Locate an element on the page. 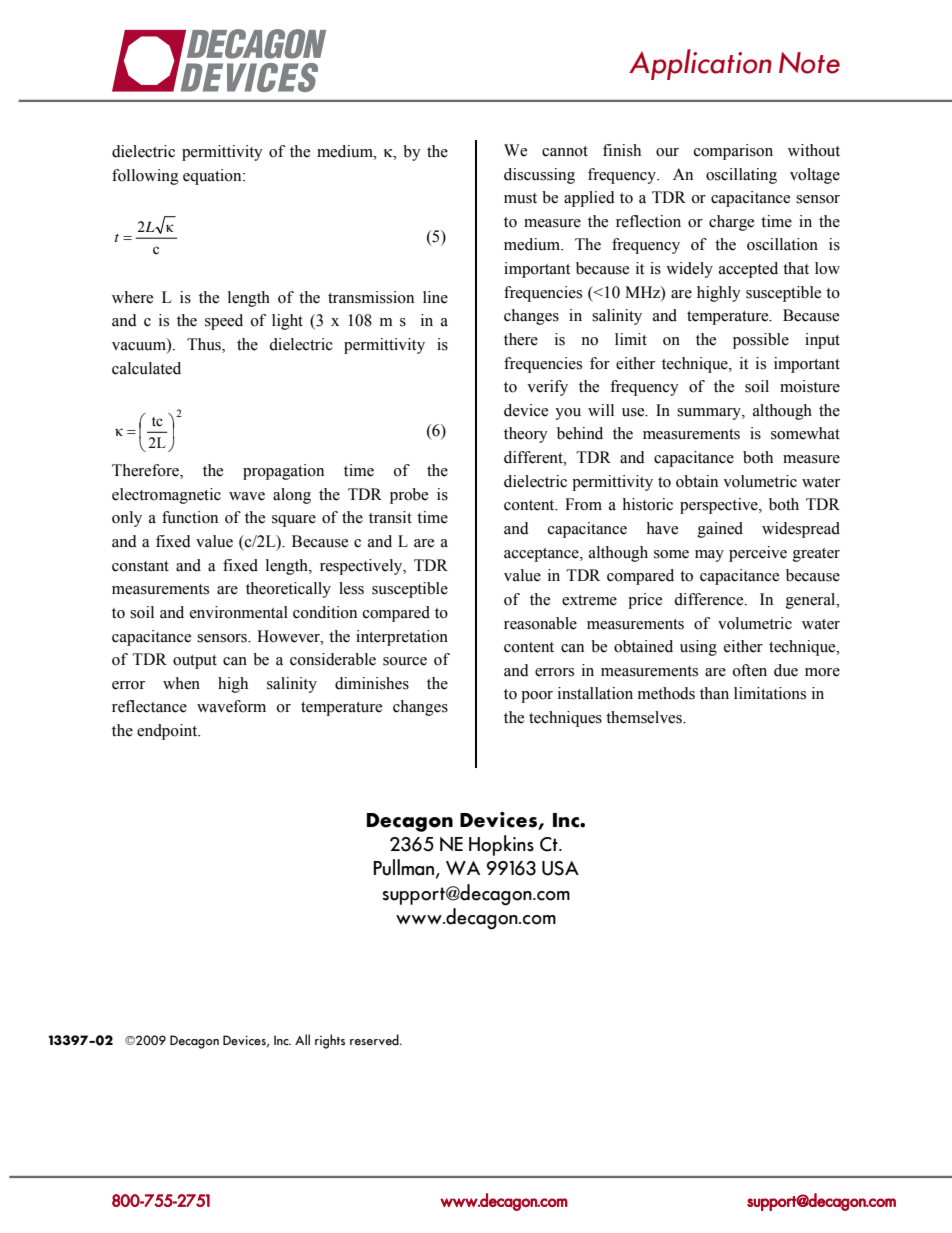  USA is located at coordinates (560, 868).
